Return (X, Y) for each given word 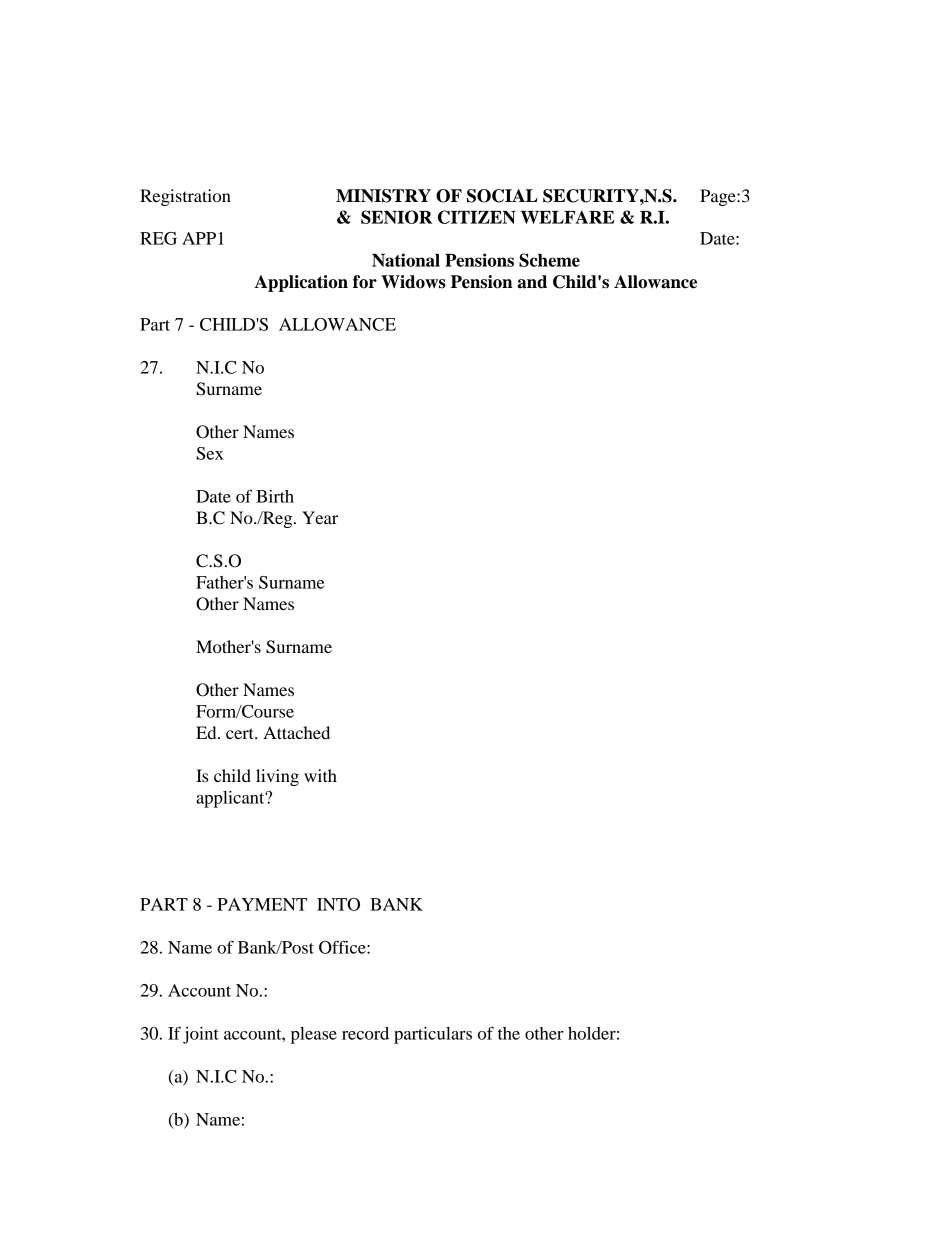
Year (320, 517)
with (320, 775)
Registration (185, 197)
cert (241, 733)
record (365, 1033)
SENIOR (396, 217)
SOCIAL (502, 196)
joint (201, 1035)
